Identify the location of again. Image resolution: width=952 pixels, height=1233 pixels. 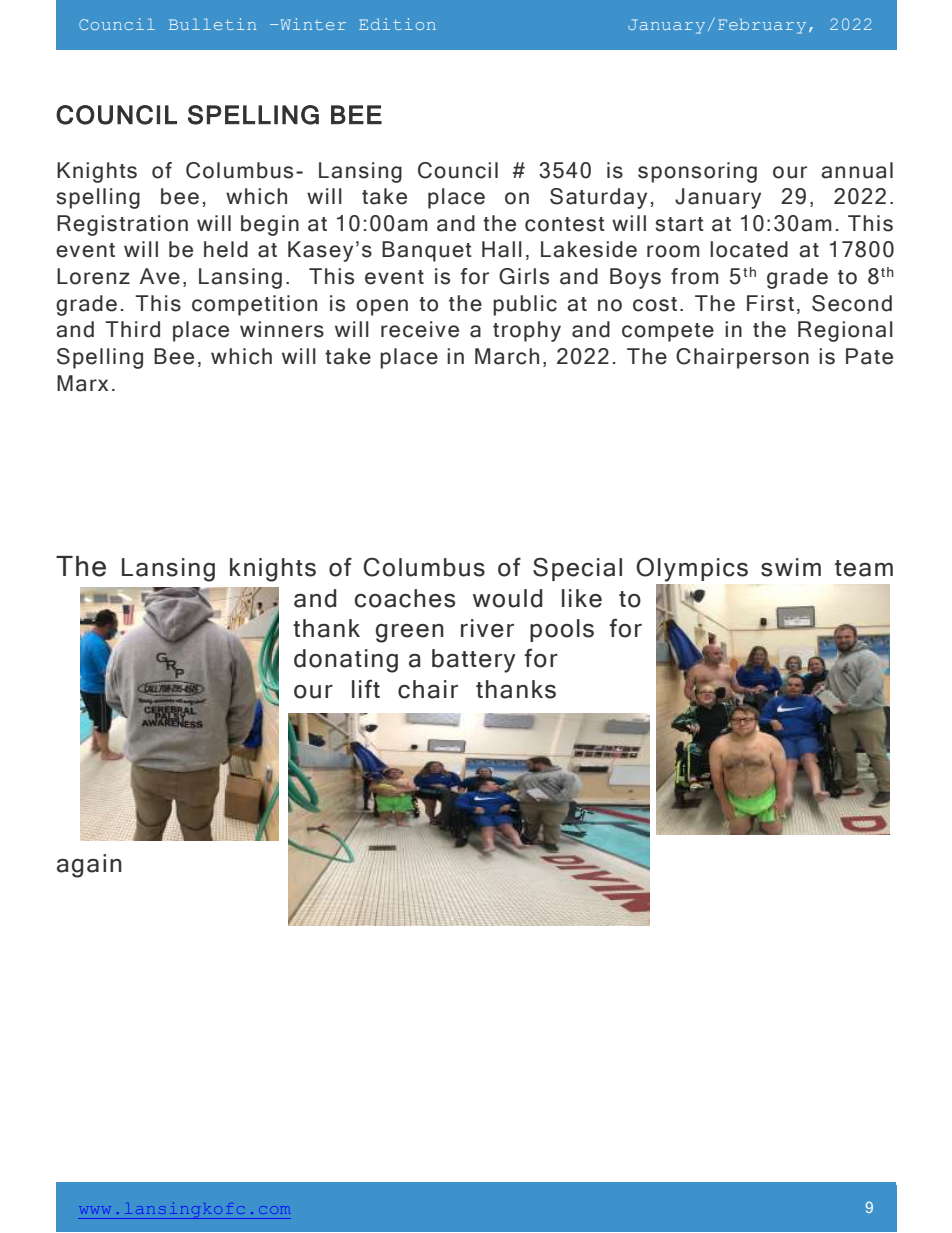
(89, 866).
